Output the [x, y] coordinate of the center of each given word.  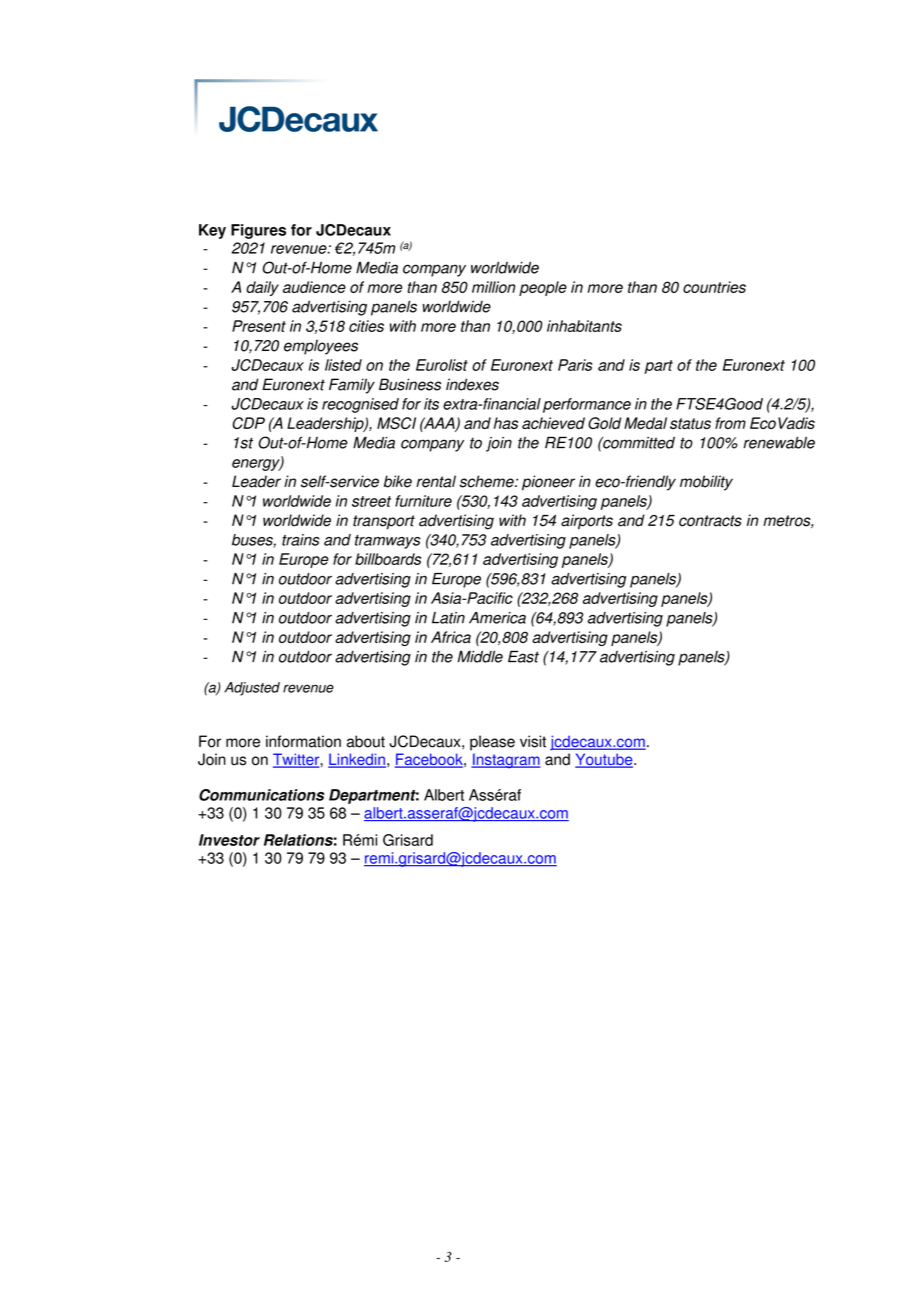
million [493, 287]
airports [587, 522]
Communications [261, 795]
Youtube [605, 760]
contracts [710, 521]
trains [301, 540]
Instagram [506, 760]
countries [714, 287]
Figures [258, 231]
